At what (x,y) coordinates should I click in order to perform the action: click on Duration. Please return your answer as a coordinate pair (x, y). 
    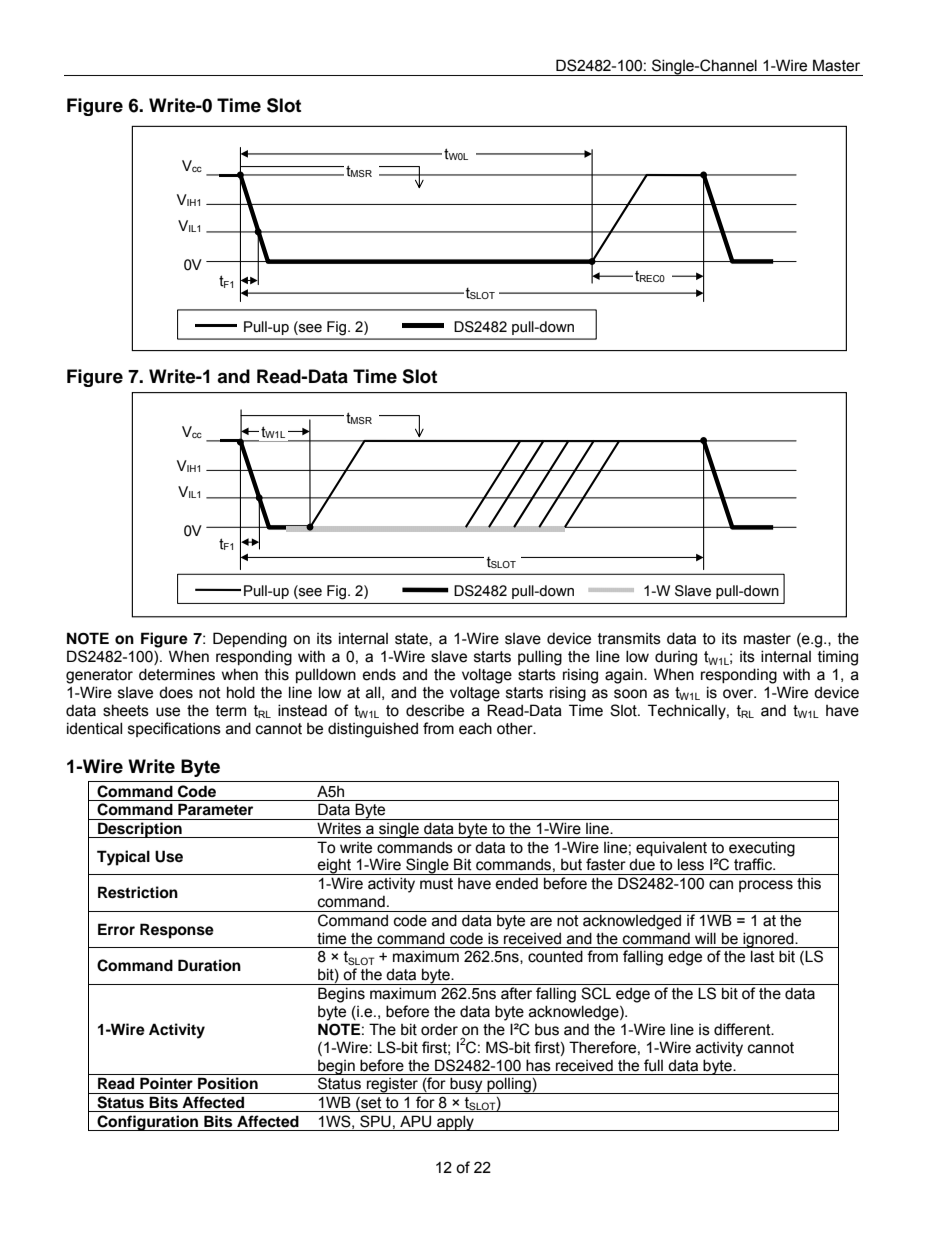
    Looking at the image, I should click on (209, 965).
